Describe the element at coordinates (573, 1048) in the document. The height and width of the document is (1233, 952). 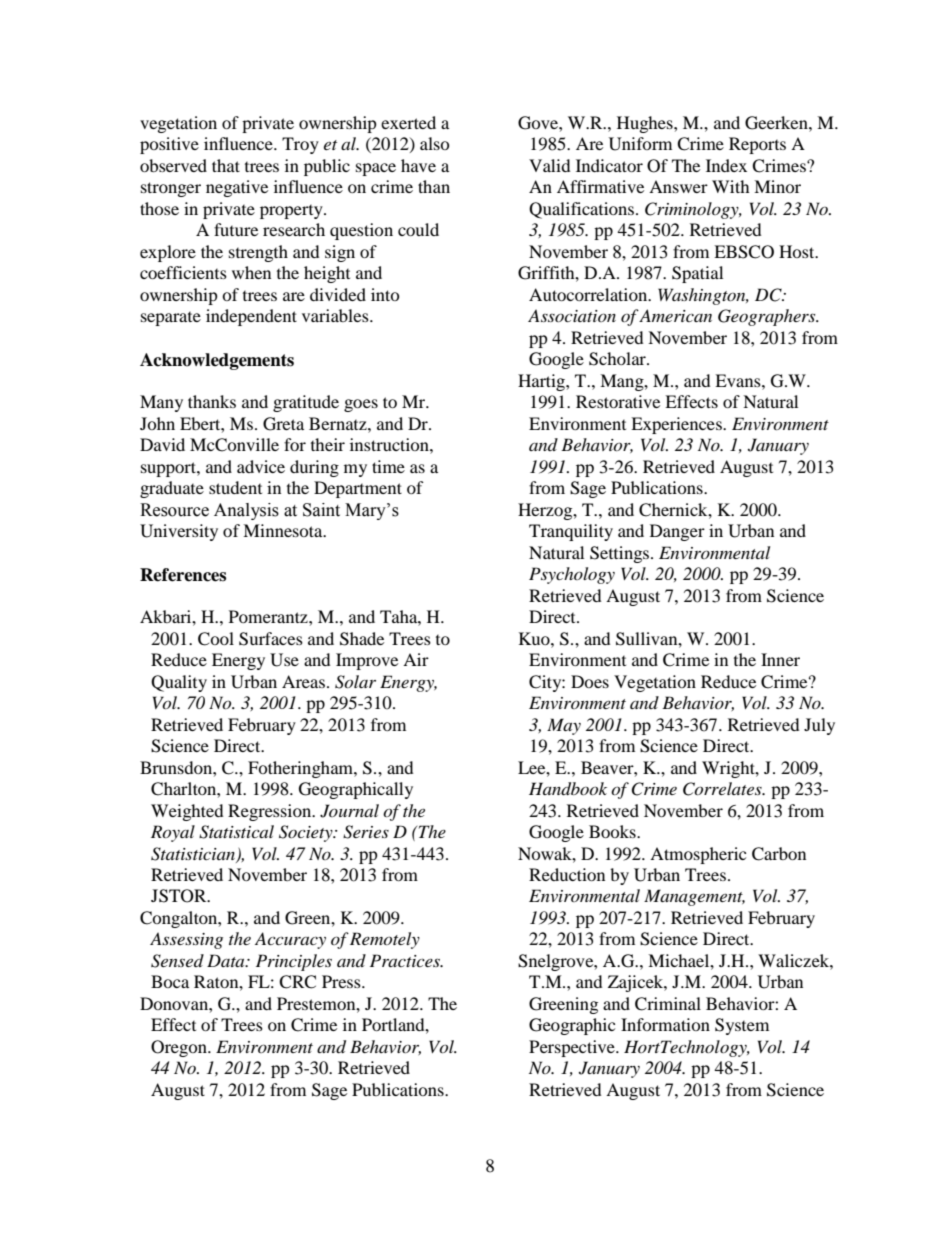
I see `Perspective` at that location.
